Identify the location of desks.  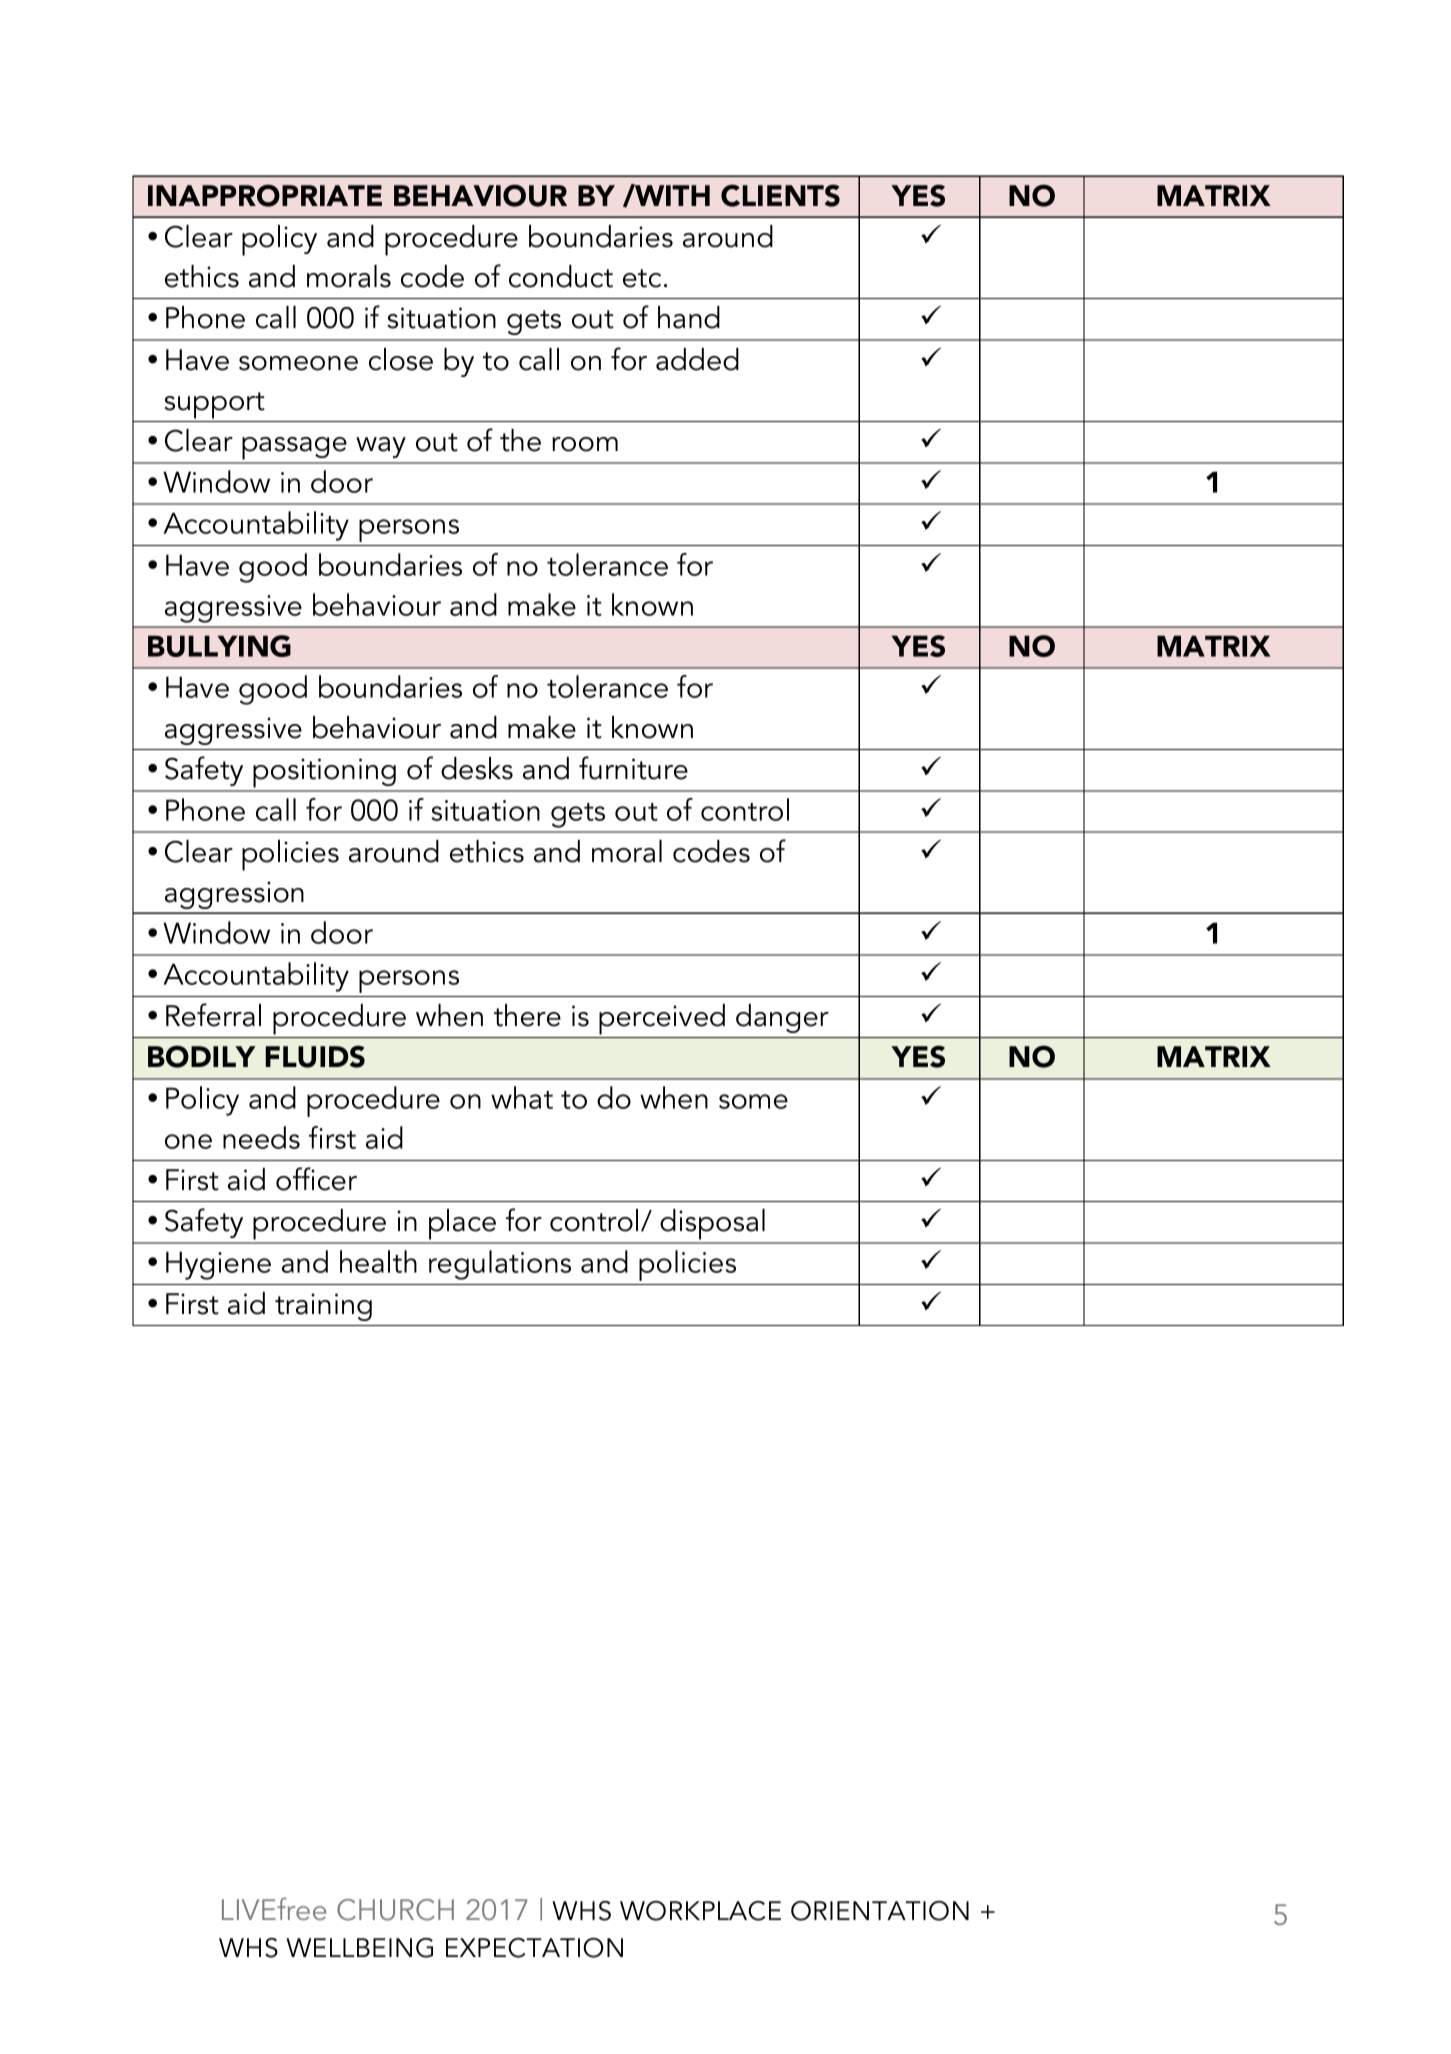
(477, 768).
